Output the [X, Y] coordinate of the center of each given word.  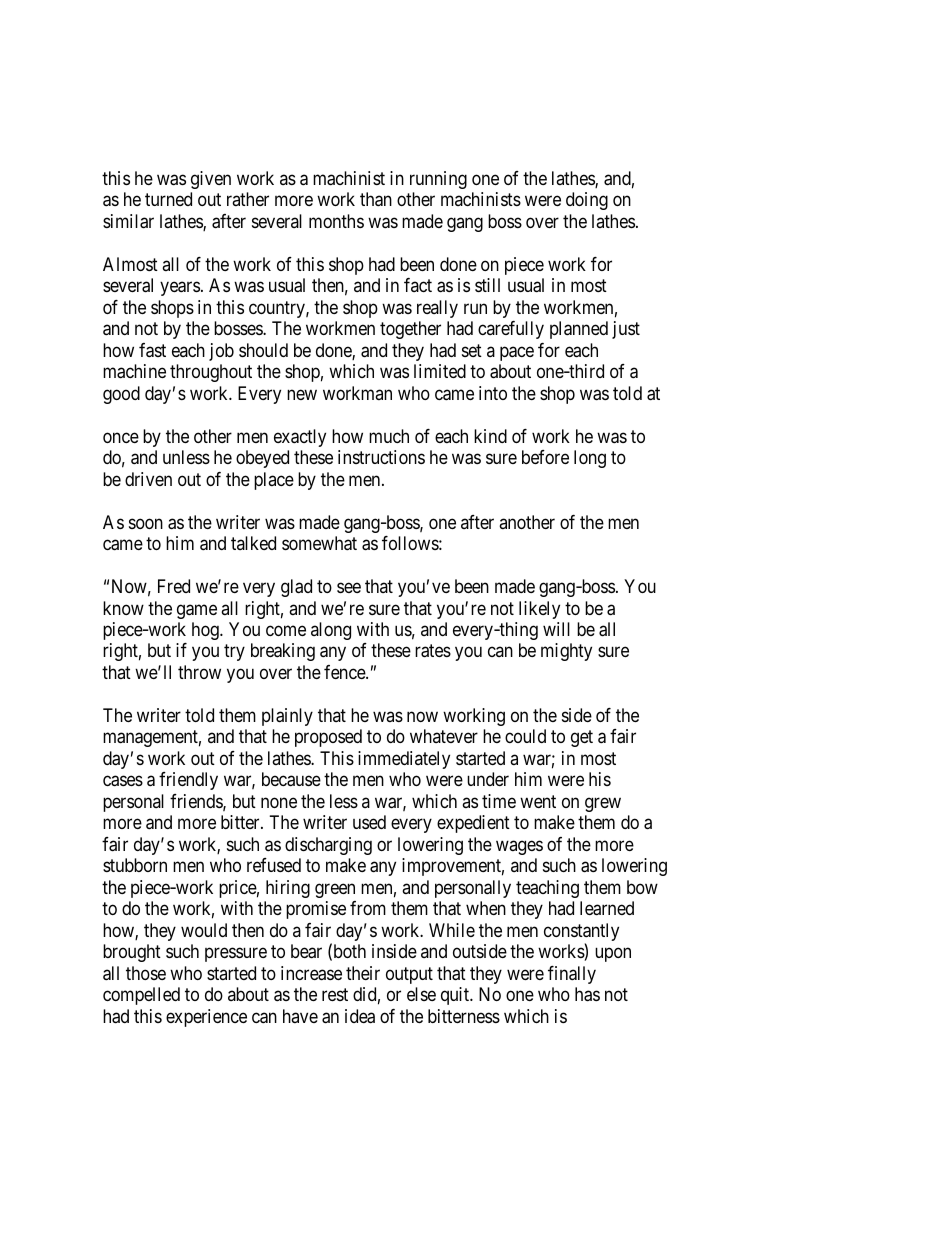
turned [168, 199]
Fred [174, 586]
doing [587, 201]
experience [206, 1018]
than [376, 199]
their [363, 973]
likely [539, 610]
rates [433, 651]
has [587, 994]
